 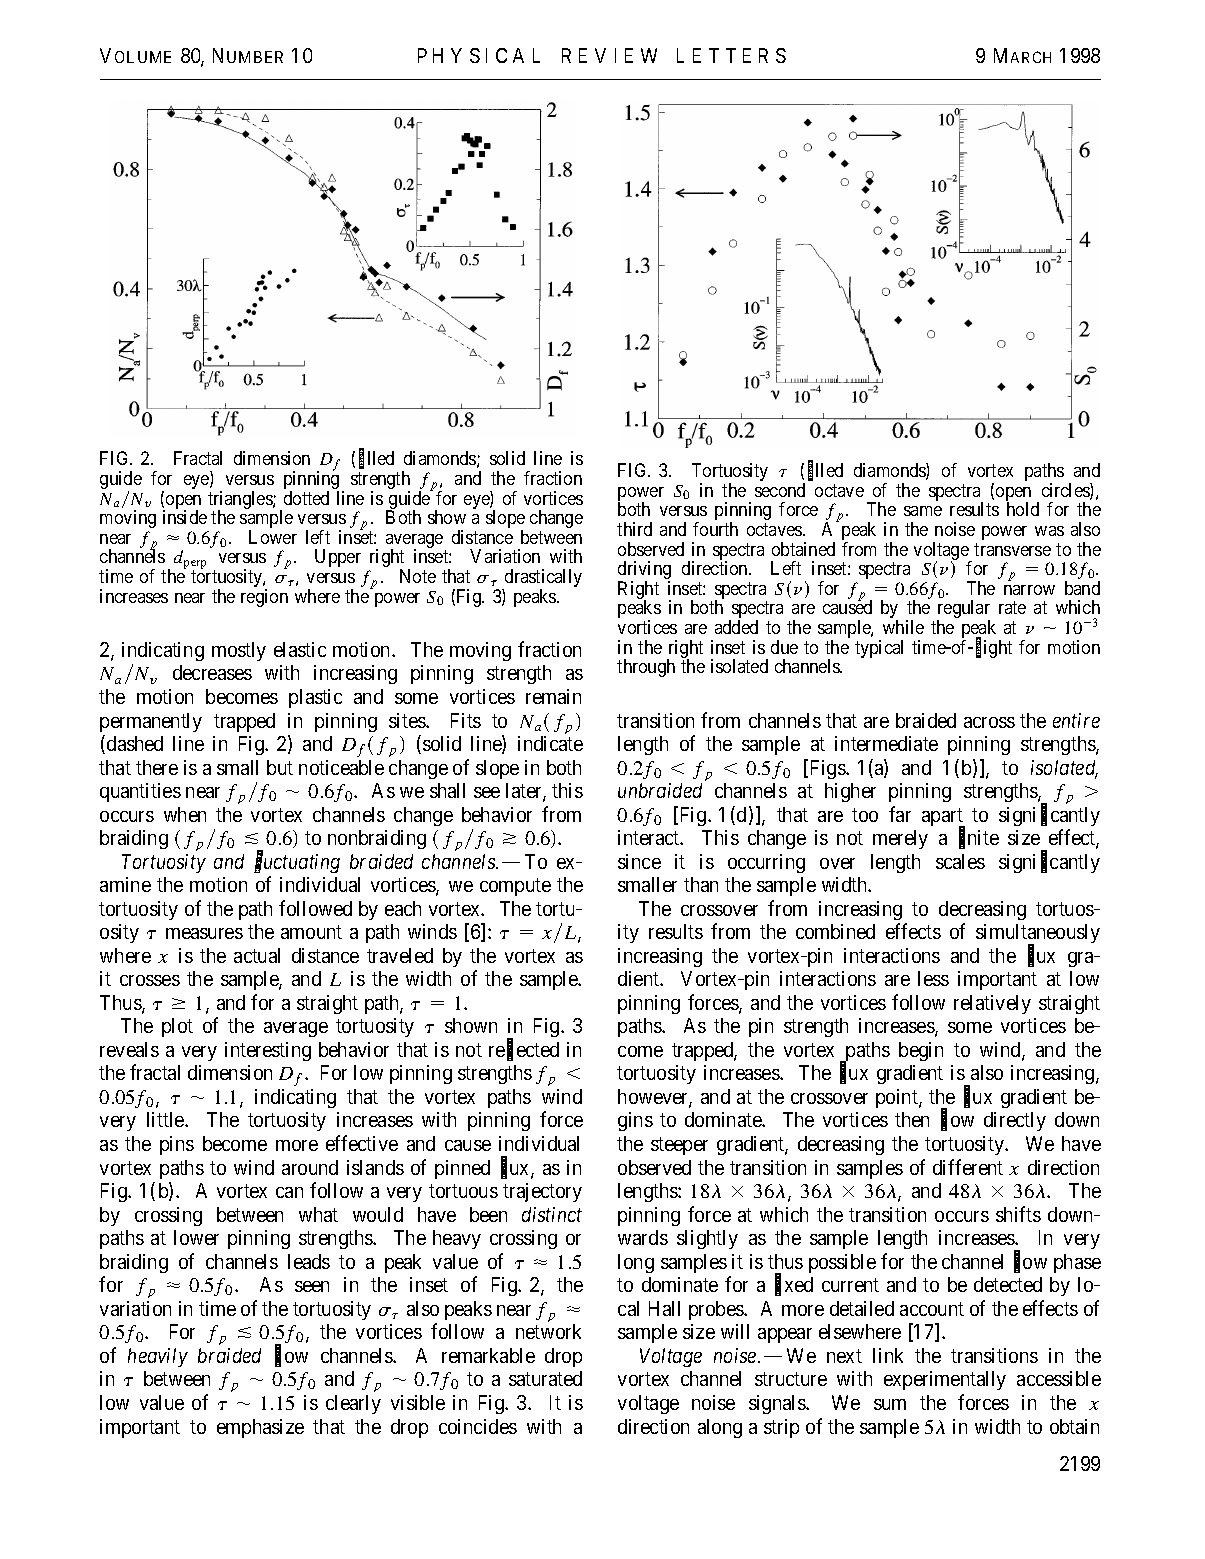 What do you see at coordinates (679, 1146) in the screenshot?
I see `steeper` at bounding box center [679, 1146].
